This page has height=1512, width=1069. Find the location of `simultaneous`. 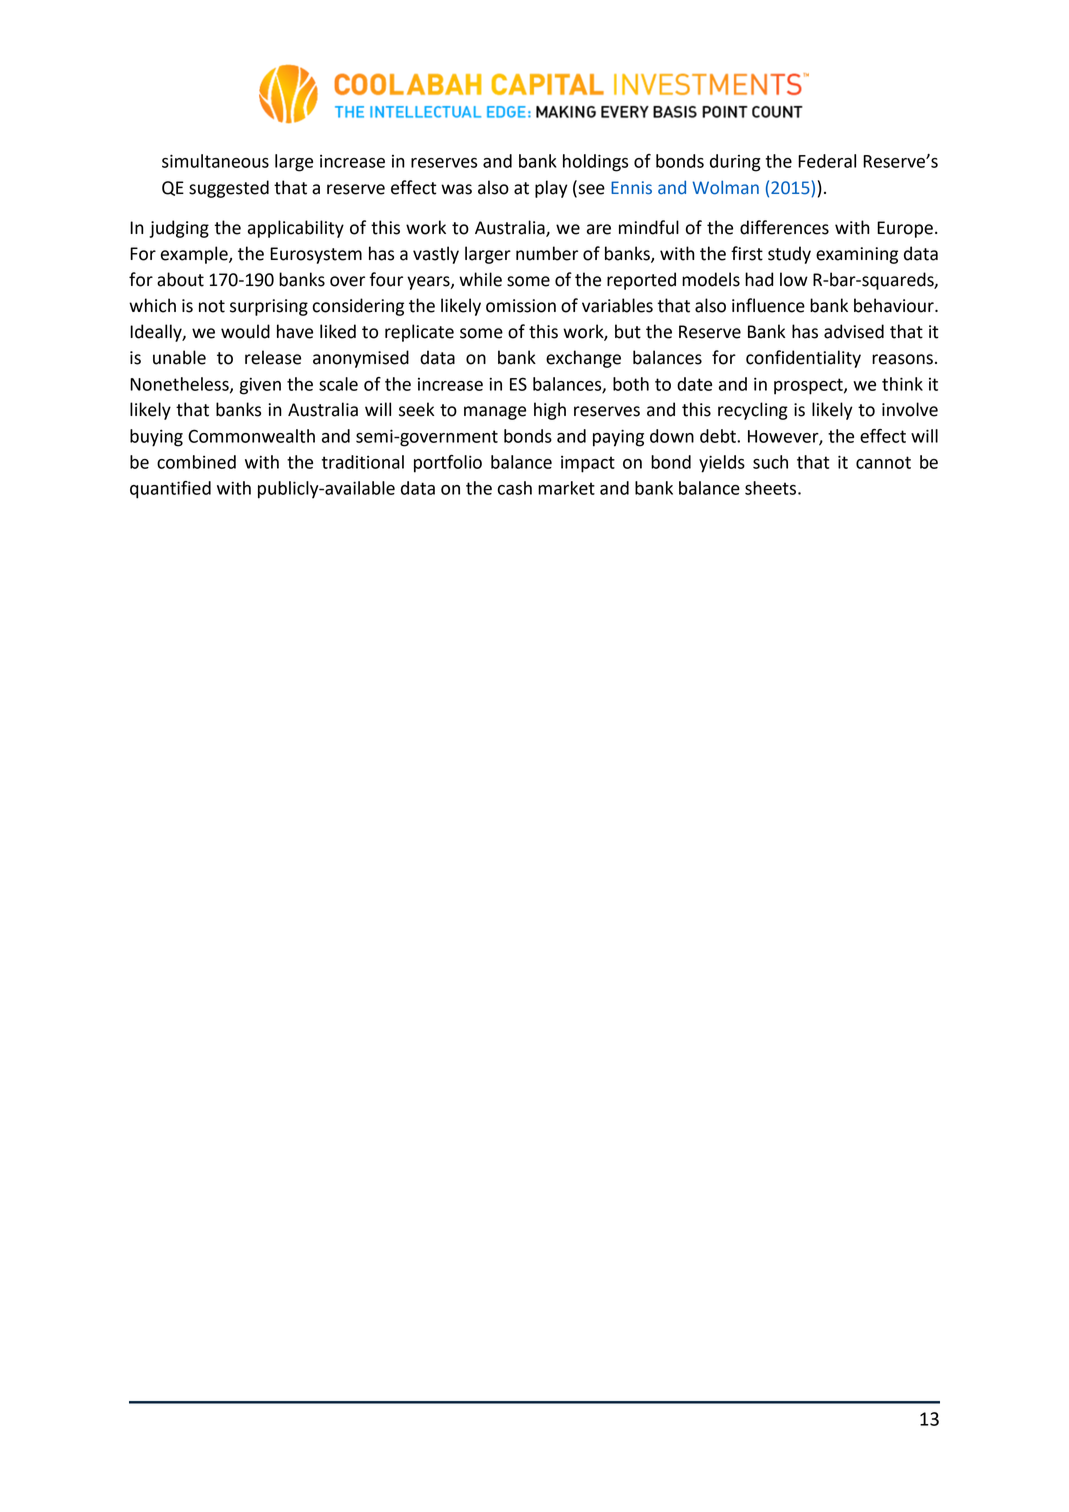

simultaneous is located at coordinates (215, 161).
